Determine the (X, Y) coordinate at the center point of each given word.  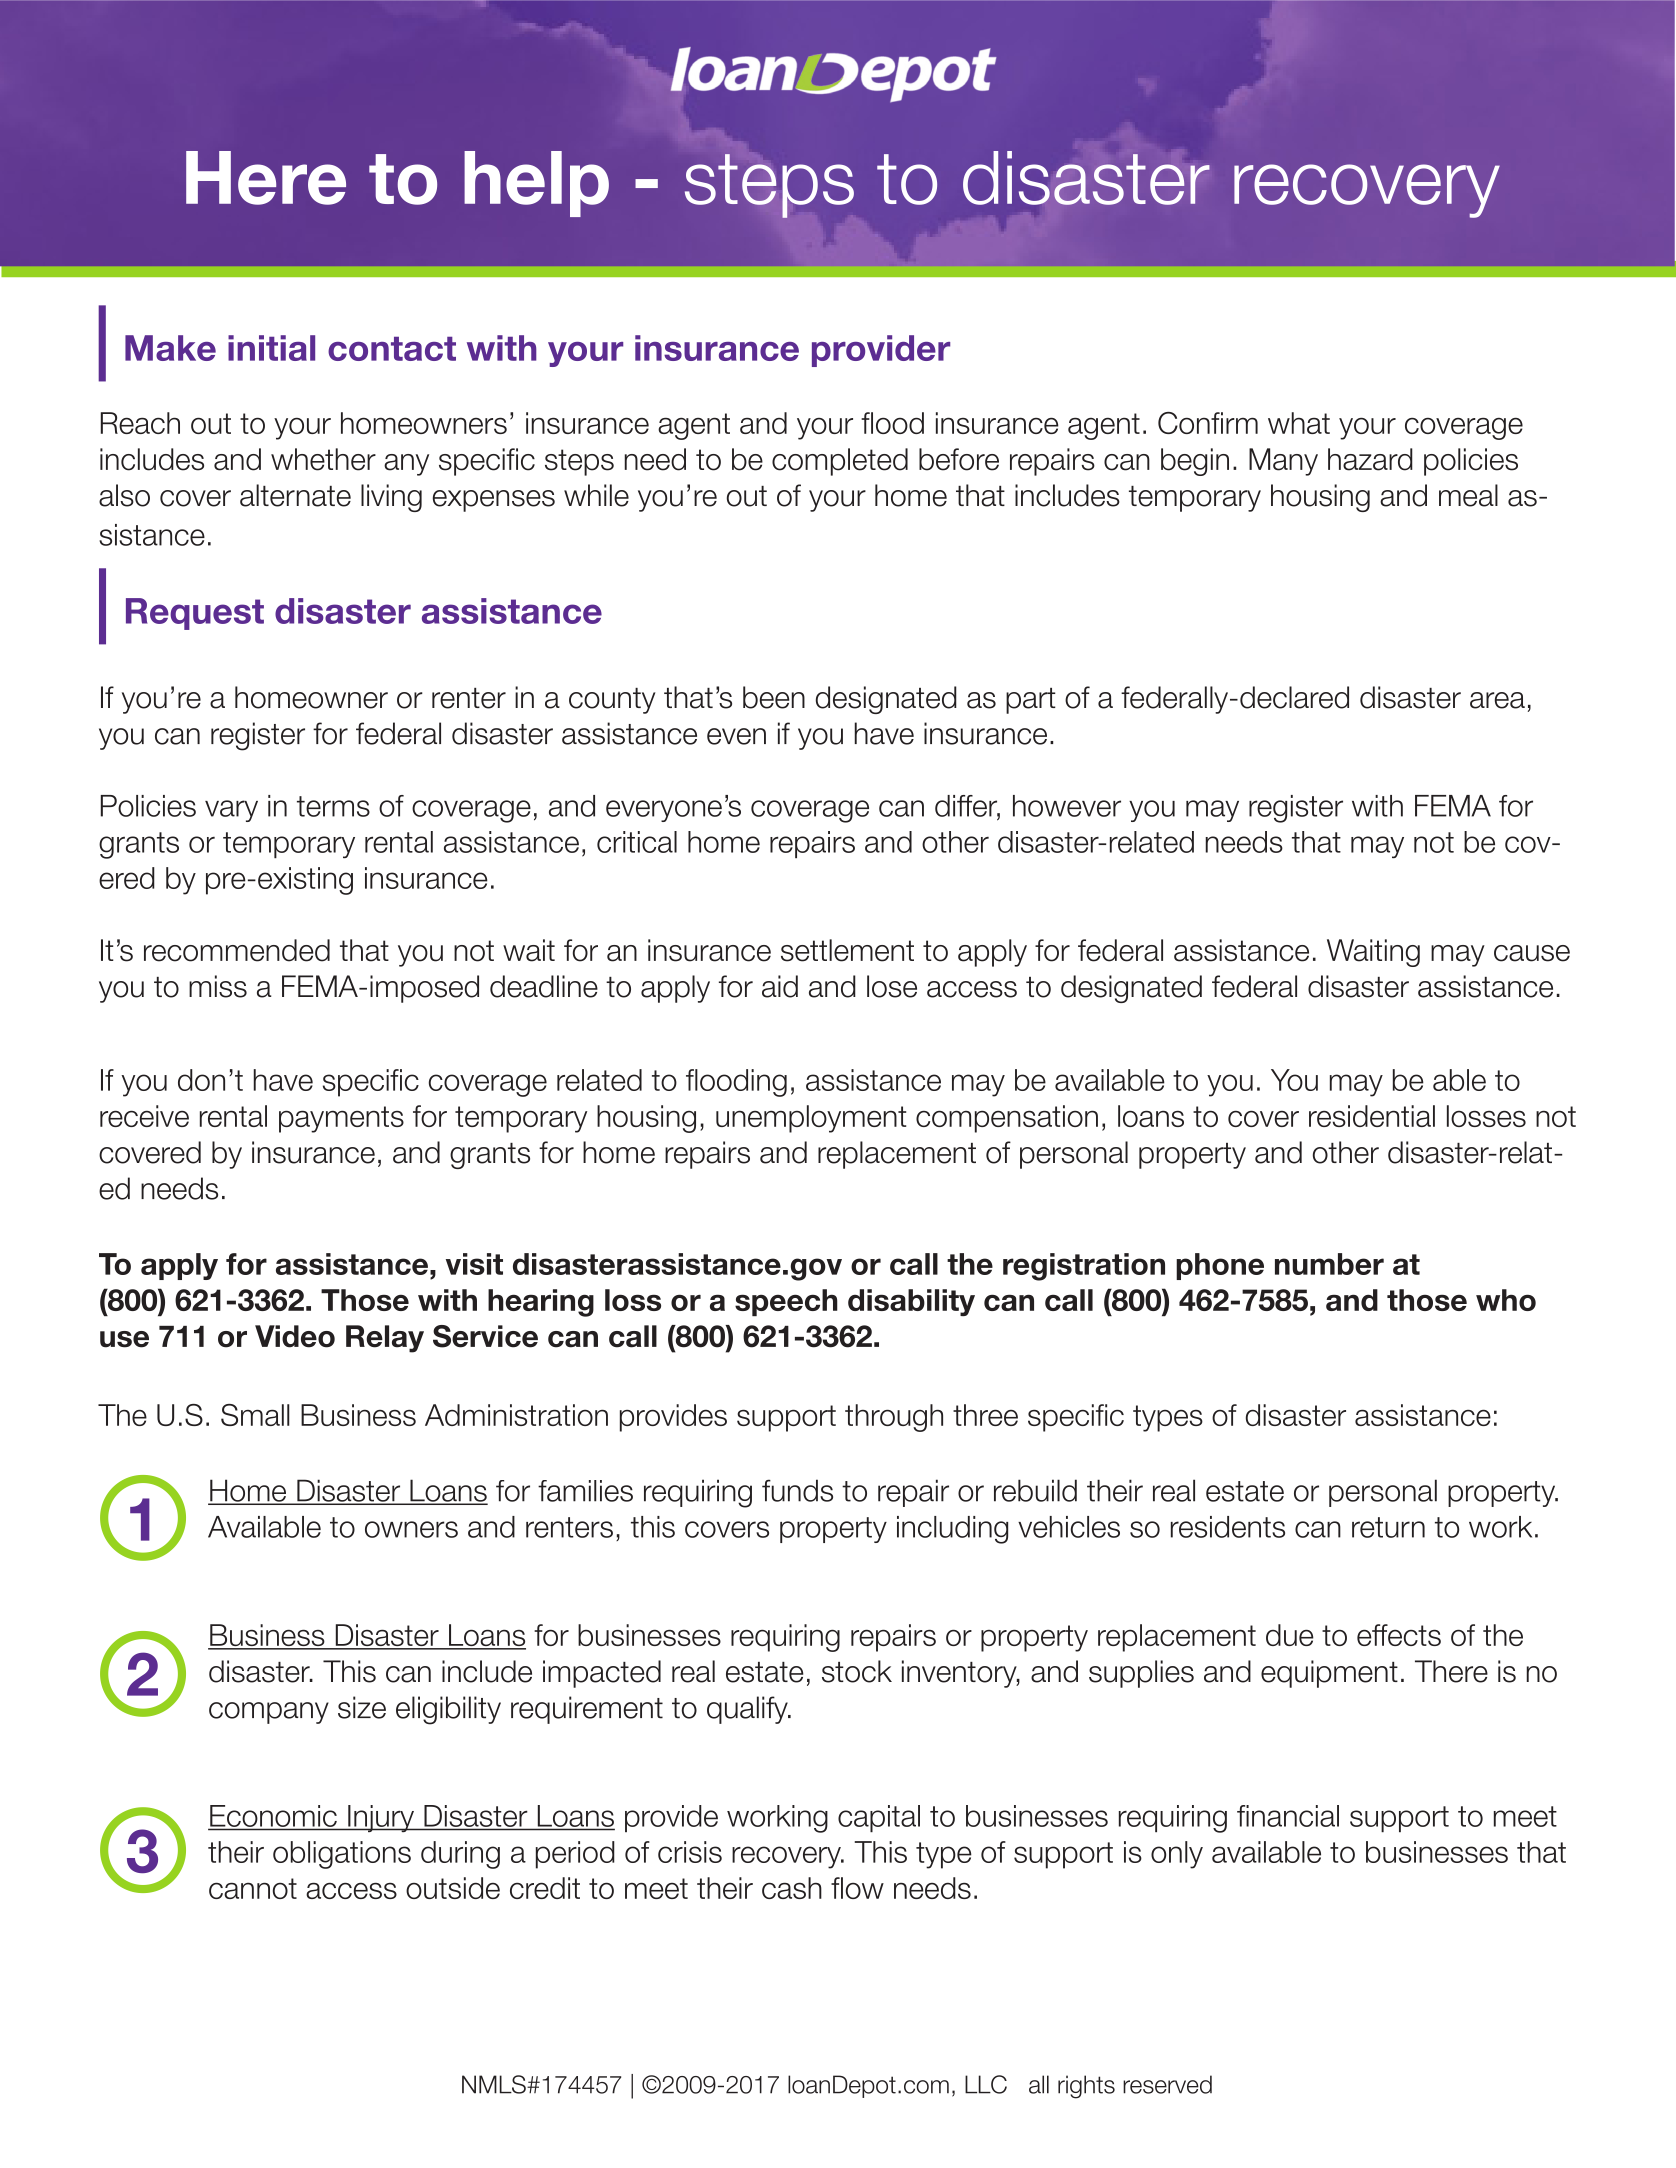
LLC (986, 2084)
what (1299, 423)
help (536, 184)
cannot (253, 1888)
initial (271, 348)
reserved (1167, 2084)
